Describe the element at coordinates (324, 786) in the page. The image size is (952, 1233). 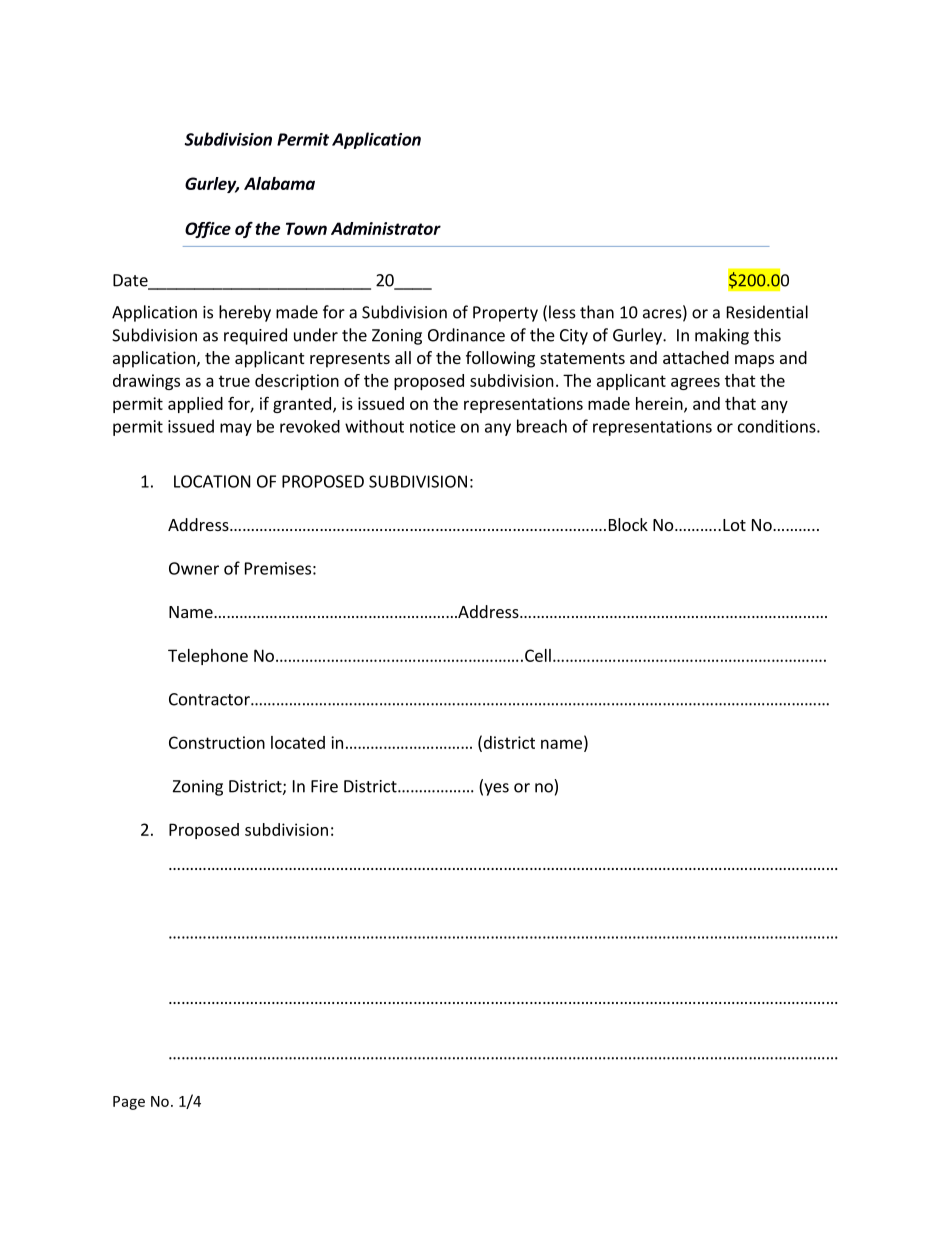
I see `Fire` at that location.
